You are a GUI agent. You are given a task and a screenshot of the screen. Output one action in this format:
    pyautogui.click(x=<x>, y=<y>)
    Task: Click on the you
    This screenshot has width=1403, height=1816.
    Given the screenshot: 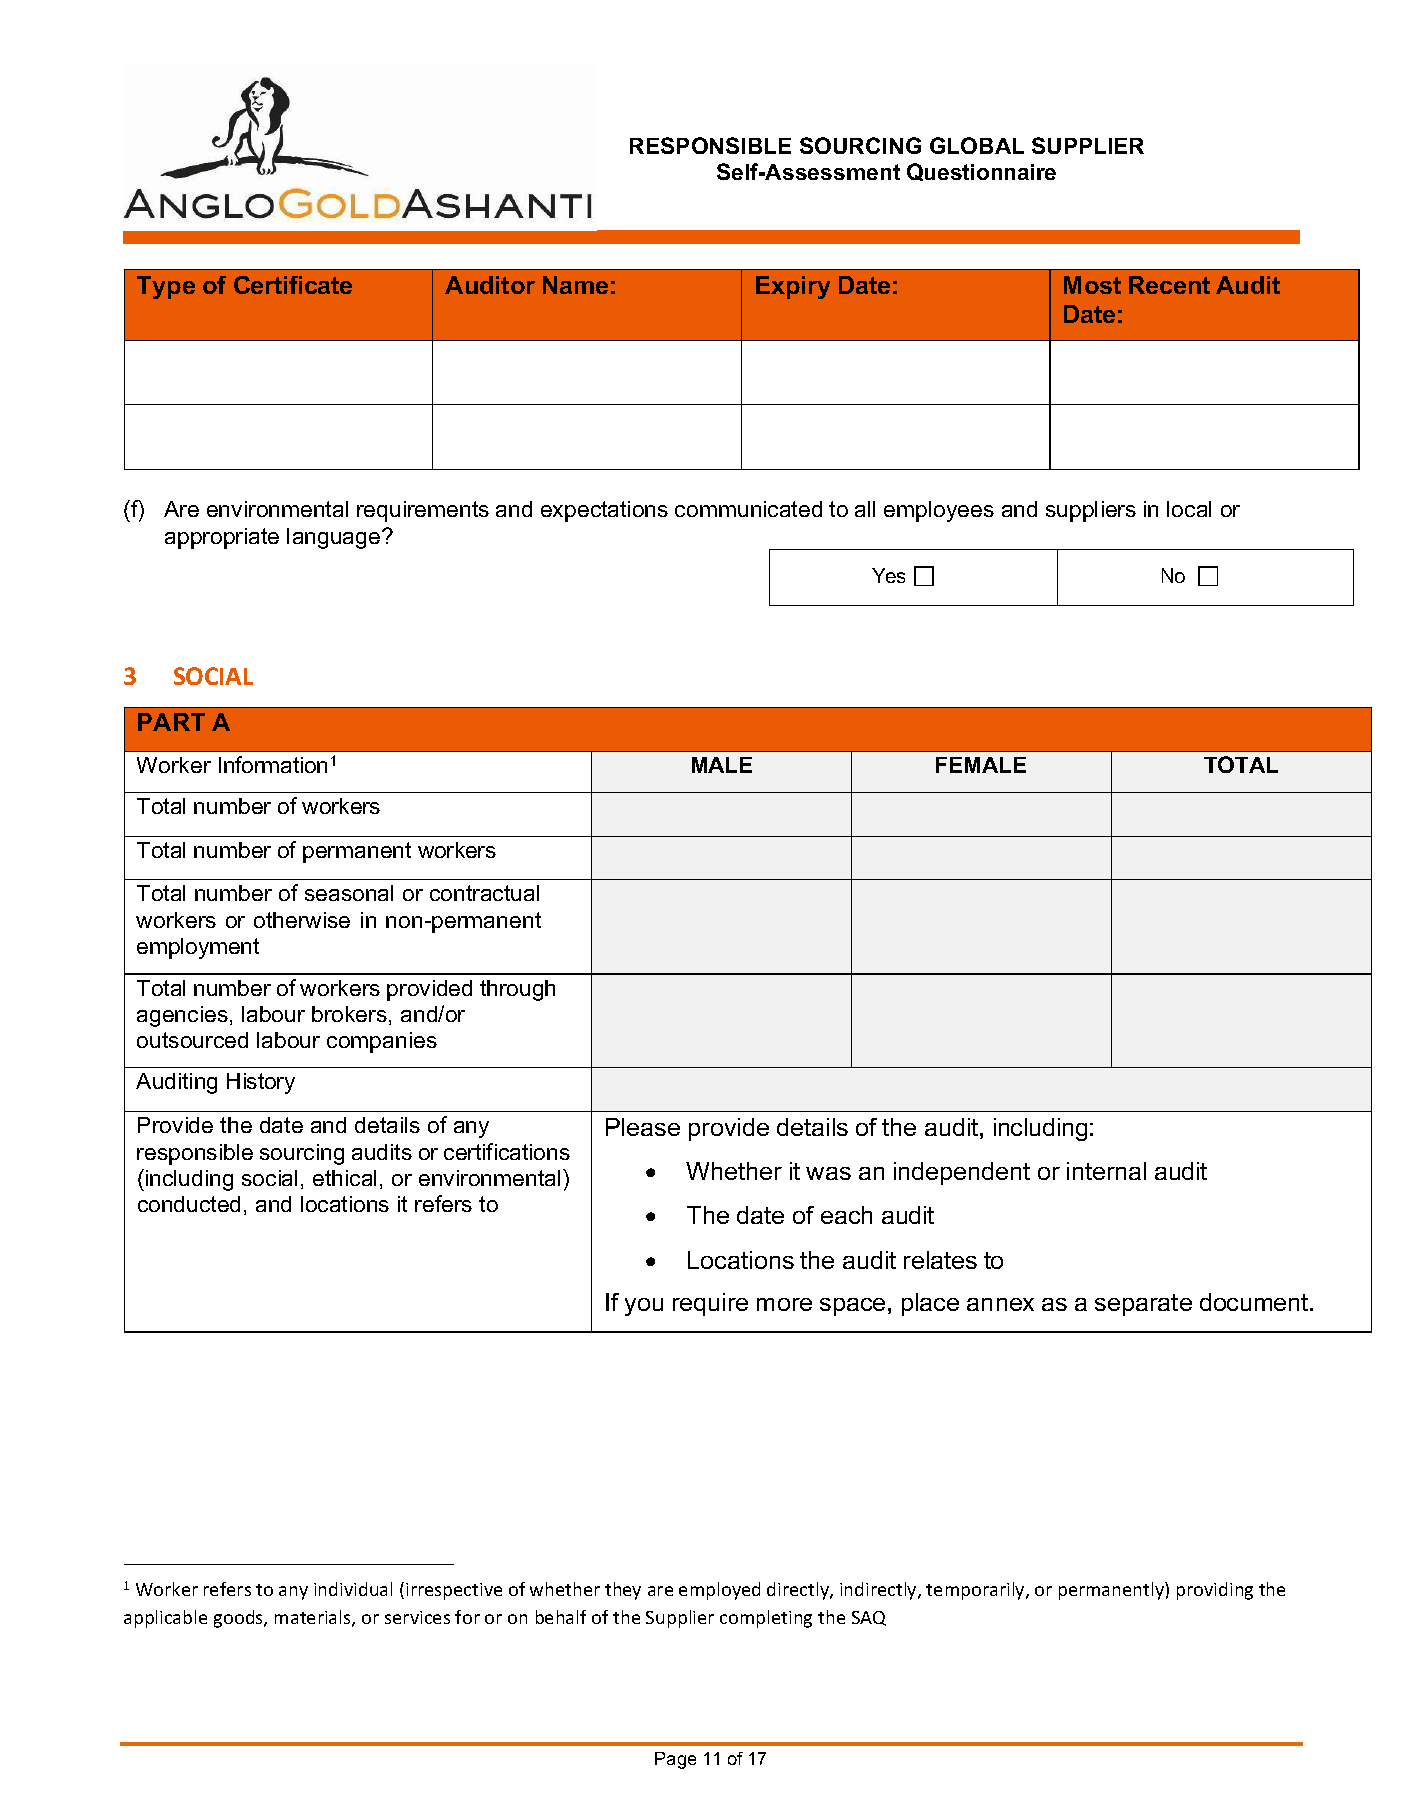 What is the action you would take?
    pyautogui.click(x=644, y=1307)
